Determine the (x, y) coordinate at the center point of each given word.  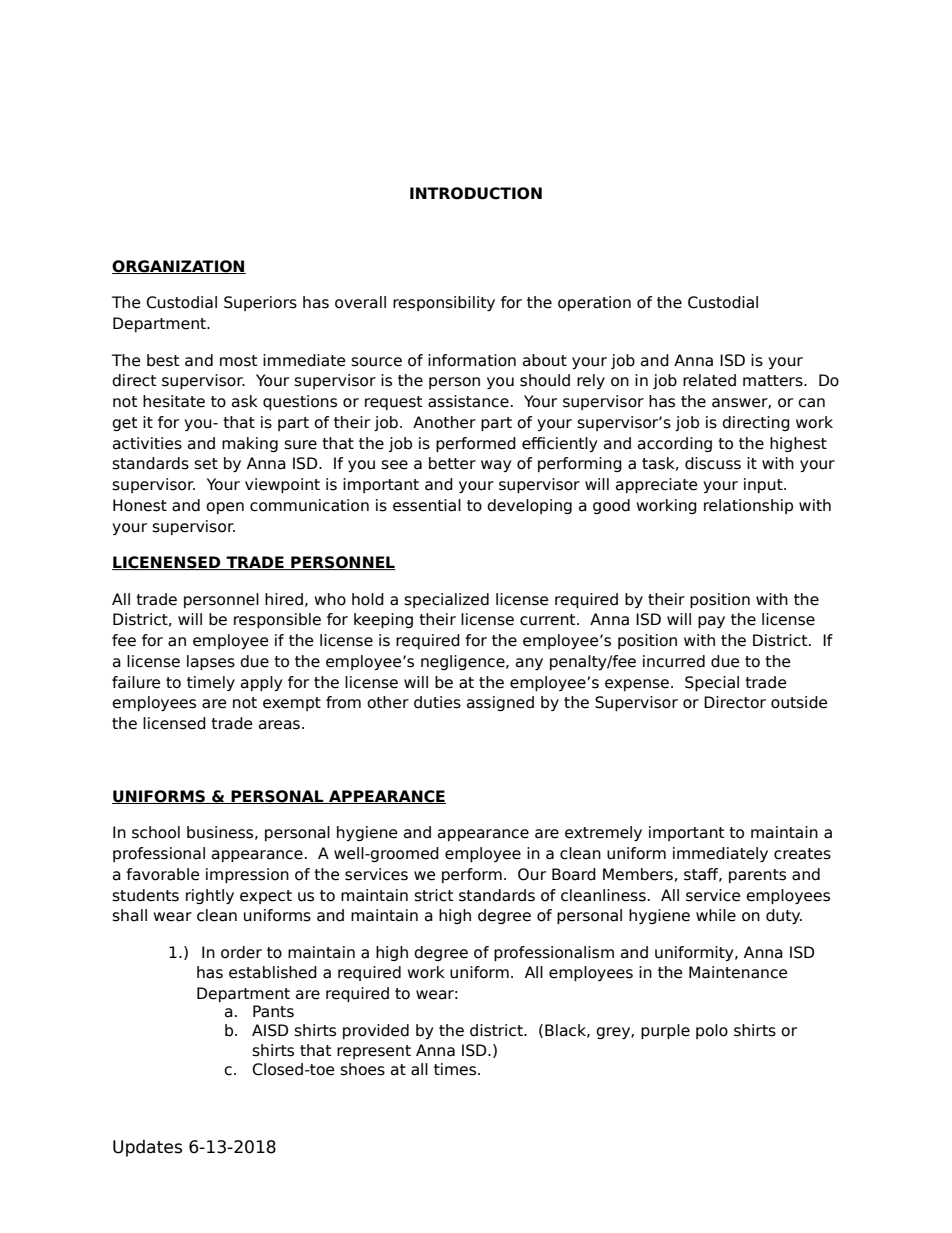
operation (594, 303)
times (456, 1069)
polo (712, 1031)
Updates (147, 1148)
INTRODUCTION (476, 193)
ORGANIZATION (179, 267)
